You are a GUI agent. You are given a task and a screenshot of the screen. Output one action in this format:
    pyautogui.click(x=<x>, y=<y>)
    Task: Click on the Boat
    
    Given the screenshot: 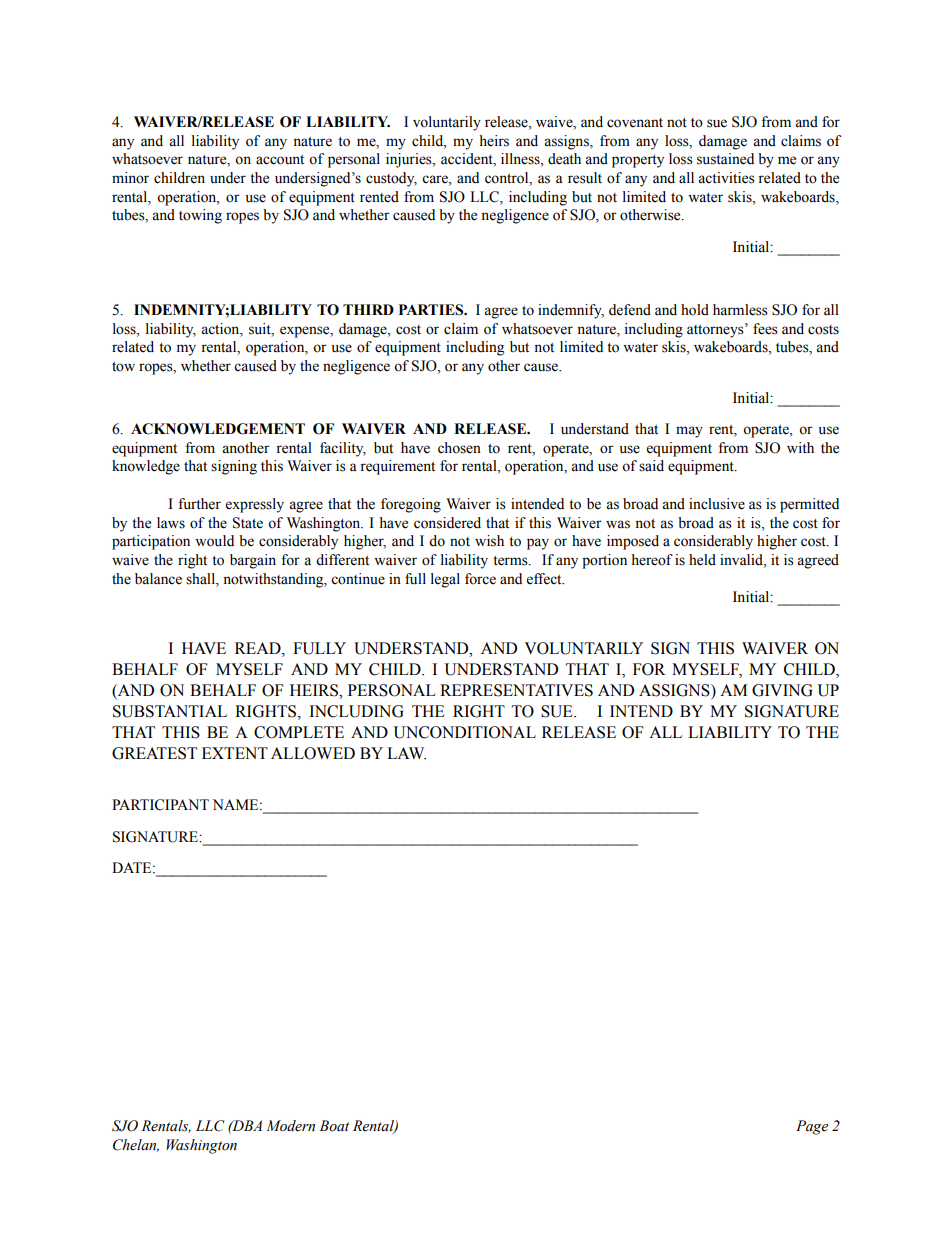 What is the action you would take?
    pyautogui.click(x=334, y=1126)
